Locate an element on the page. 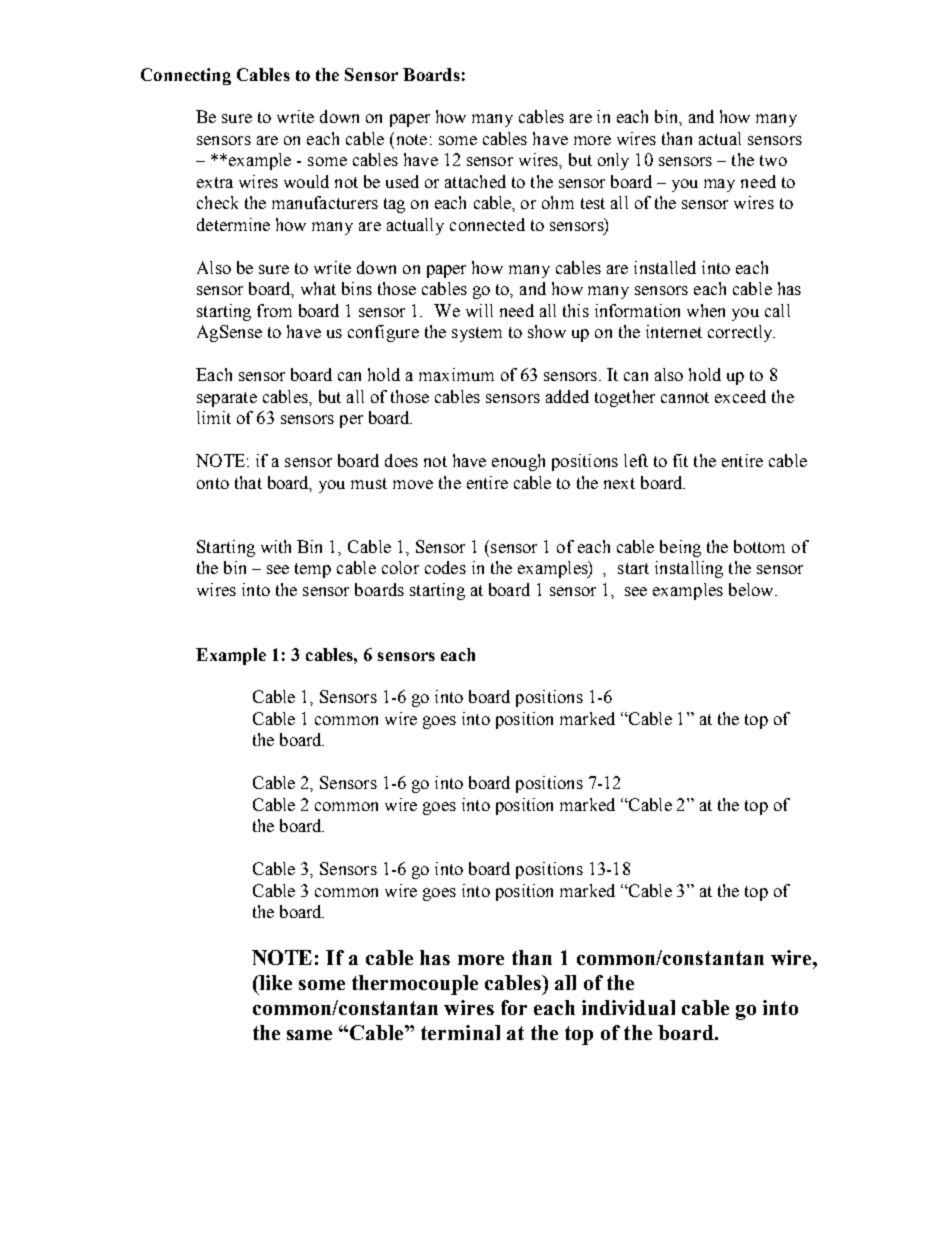  codes is located at coordinates (445, 567).
